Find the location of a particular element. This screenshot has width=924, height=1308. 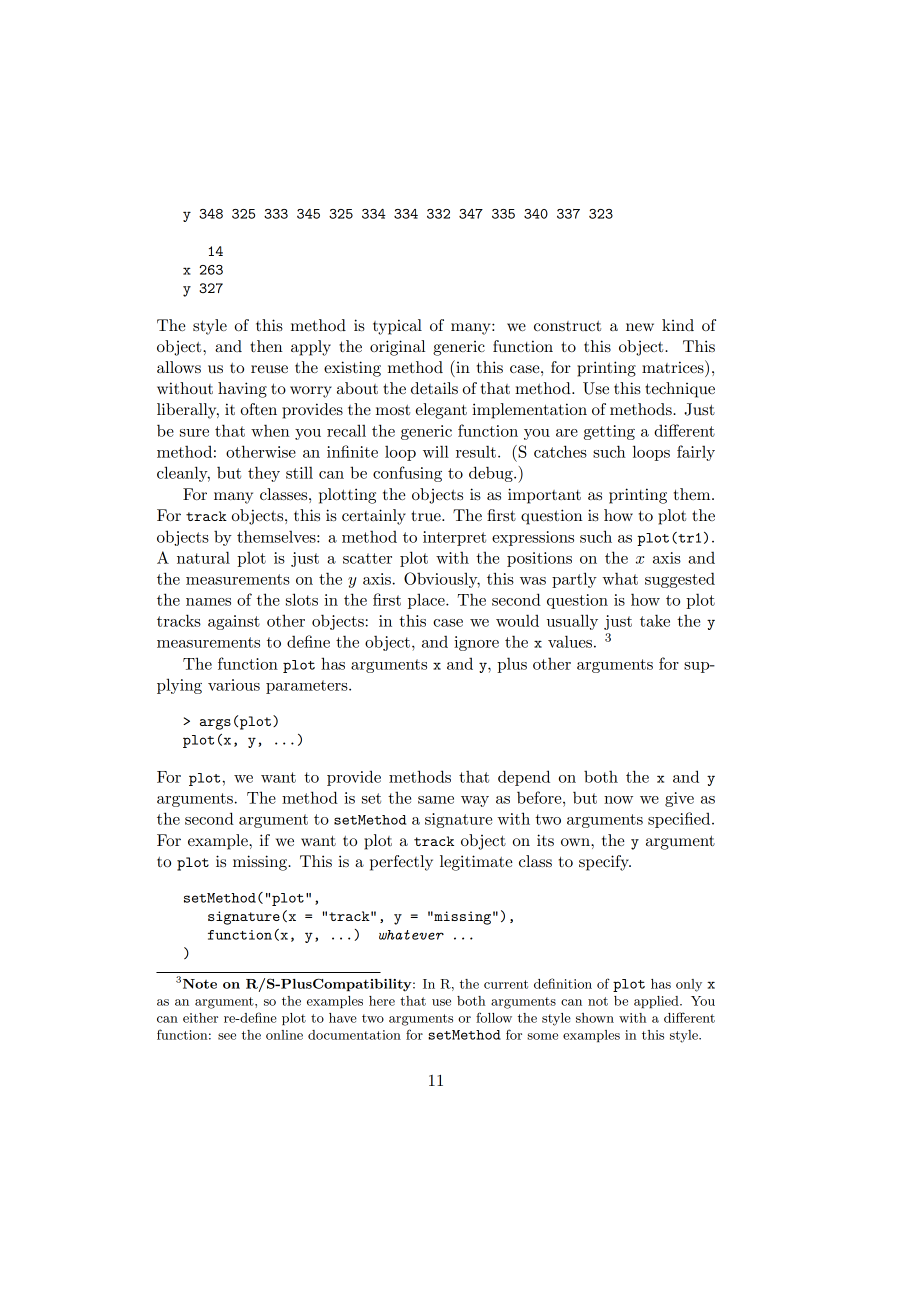

original is located at coordinates (397, 348).
